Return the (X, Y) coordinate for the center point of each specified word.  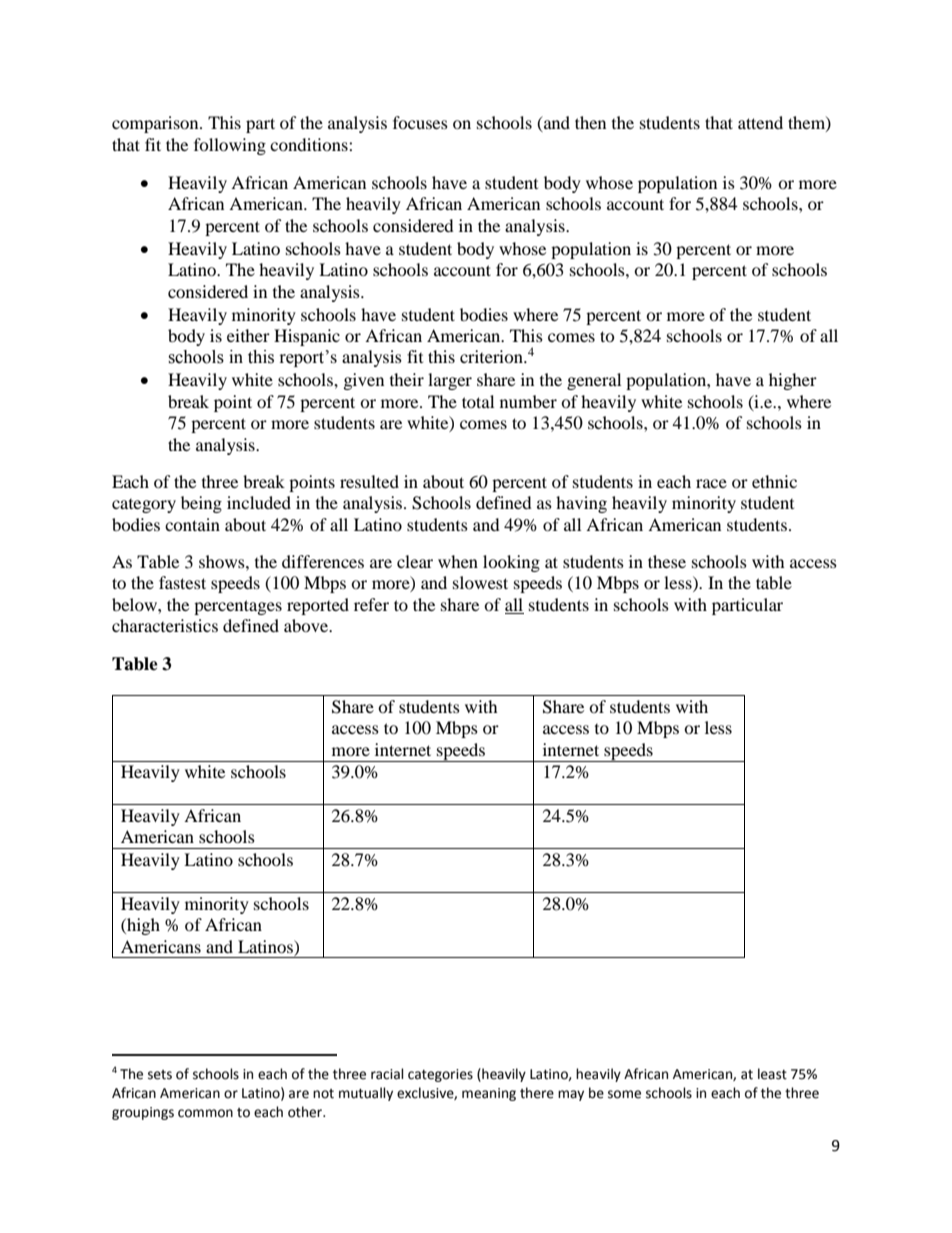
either (248, 335)
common (205, 1113)
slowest (480, 582)
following (230, 146)
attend (760, 122)
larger (450, 381)
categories (440, 1075)
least (772, 1074)
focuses (420, 122)
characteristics (165, 625)
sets (160, 1075)
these (667, 561)
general (594, 381)
